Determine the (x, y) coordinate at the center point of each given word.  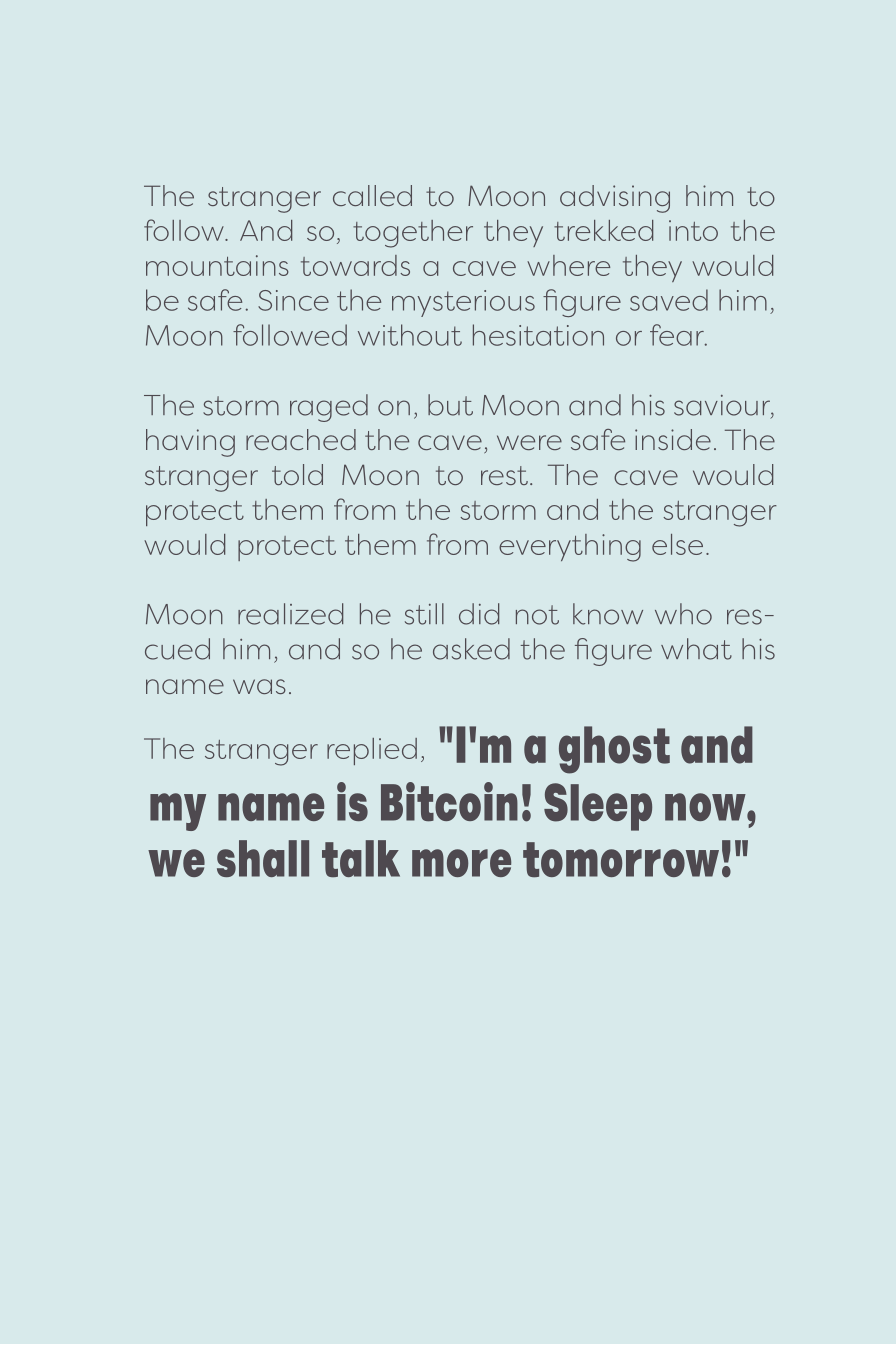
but (450, 405)
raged (329, 408)
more (461, 863)
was (259, 686)
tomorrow (621, 860)
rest (504, 475)
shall (263, 858)
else (677, 544)
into (693, 230)
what (696, 649)
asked (471, 649)
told (297, 474)
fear (678, 335)
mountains (217, 265)
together (413, 234)
